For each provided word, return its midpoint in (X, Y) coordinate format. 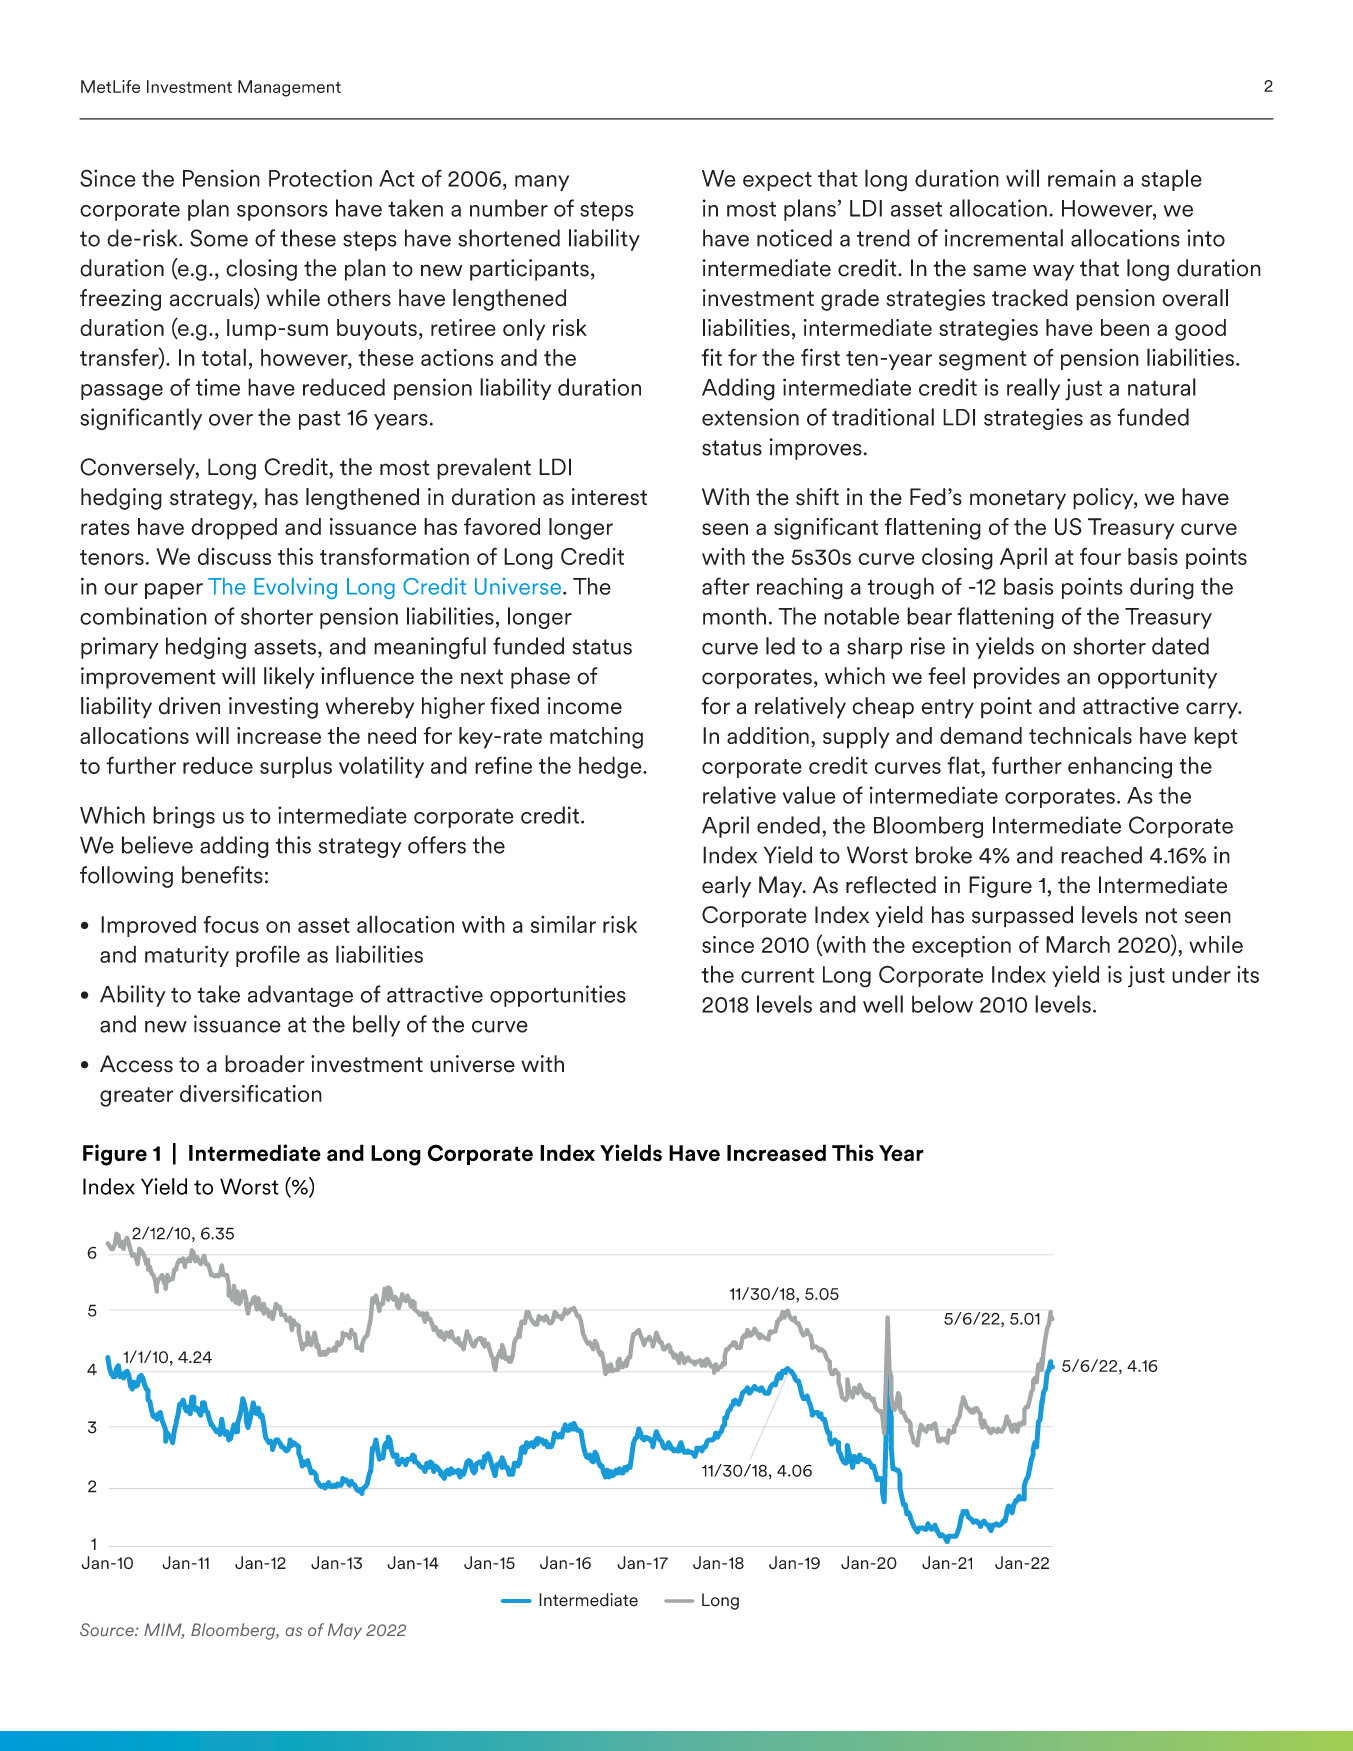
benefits (222, 875)
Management (289, 88)
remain (1082, 178)
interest (609, 497)
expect (777, 181)
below (942, 1004)
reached (1101, 855)
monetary (1018, 500)
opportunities (558, 996)
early (726, 887)
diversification (251, 1094)
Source (108, 1629)
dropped (234, 529)
